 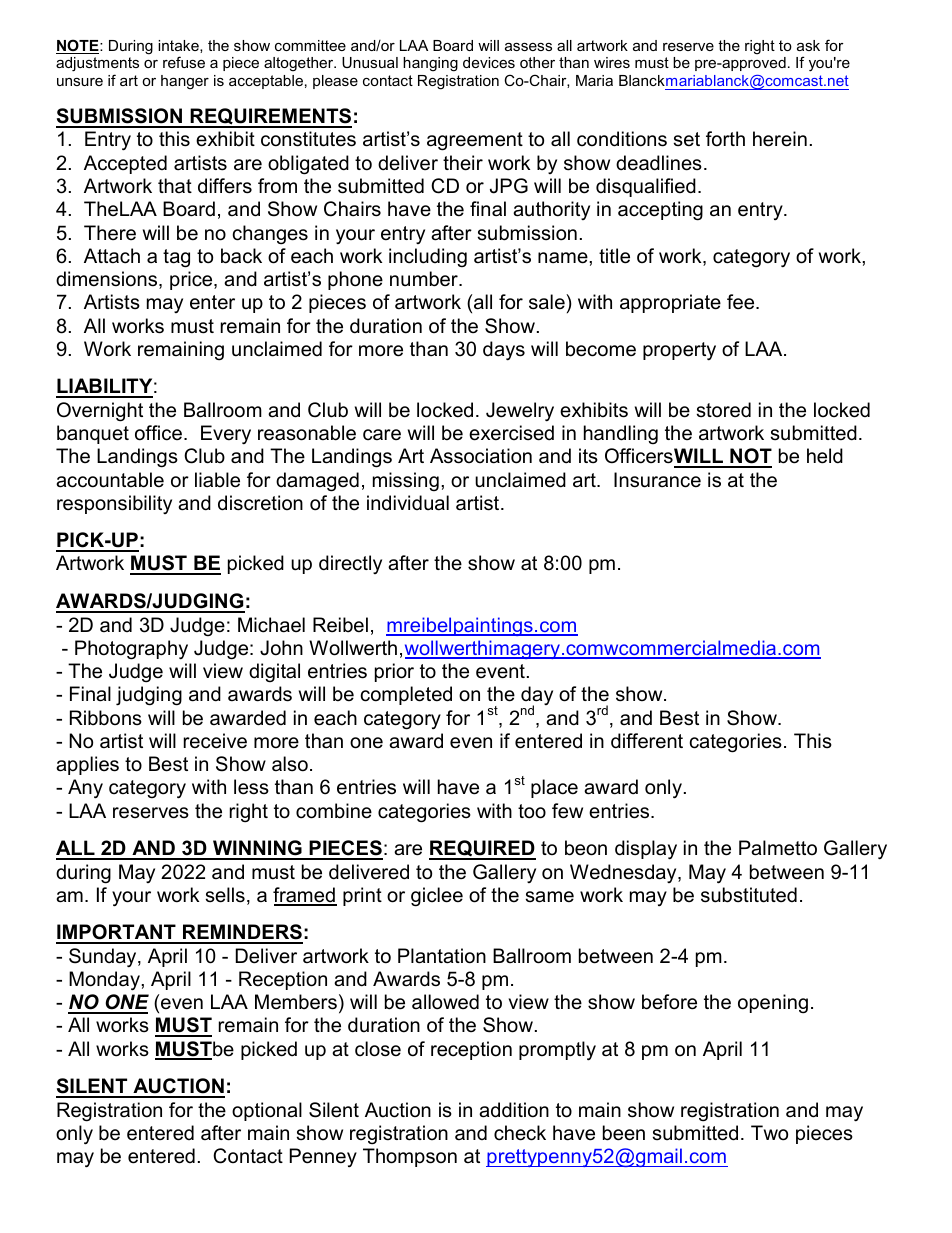 I want to click on prior, so click(x=394, y=672).
